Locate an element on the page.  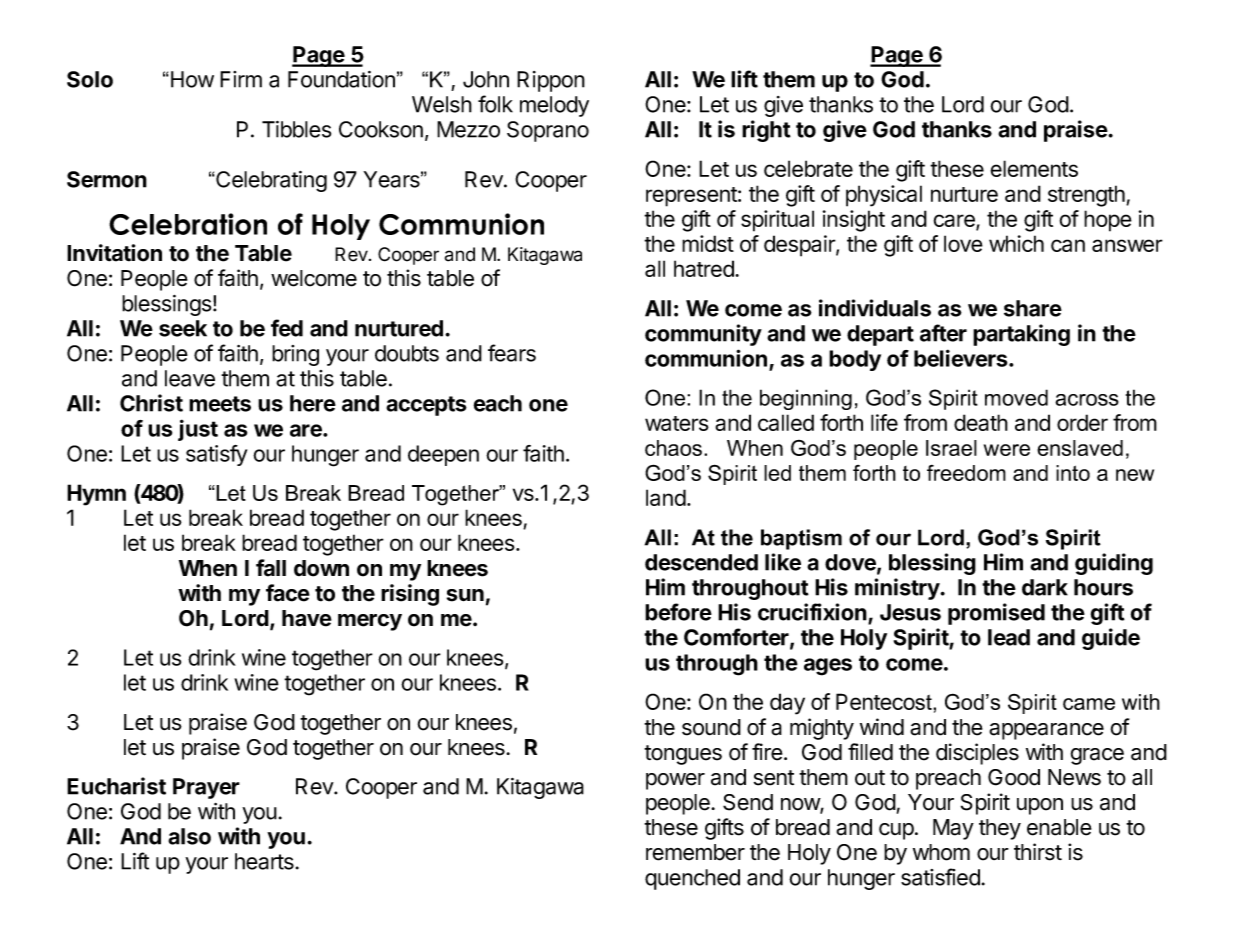
melody is located at coordinates (554, 106).
